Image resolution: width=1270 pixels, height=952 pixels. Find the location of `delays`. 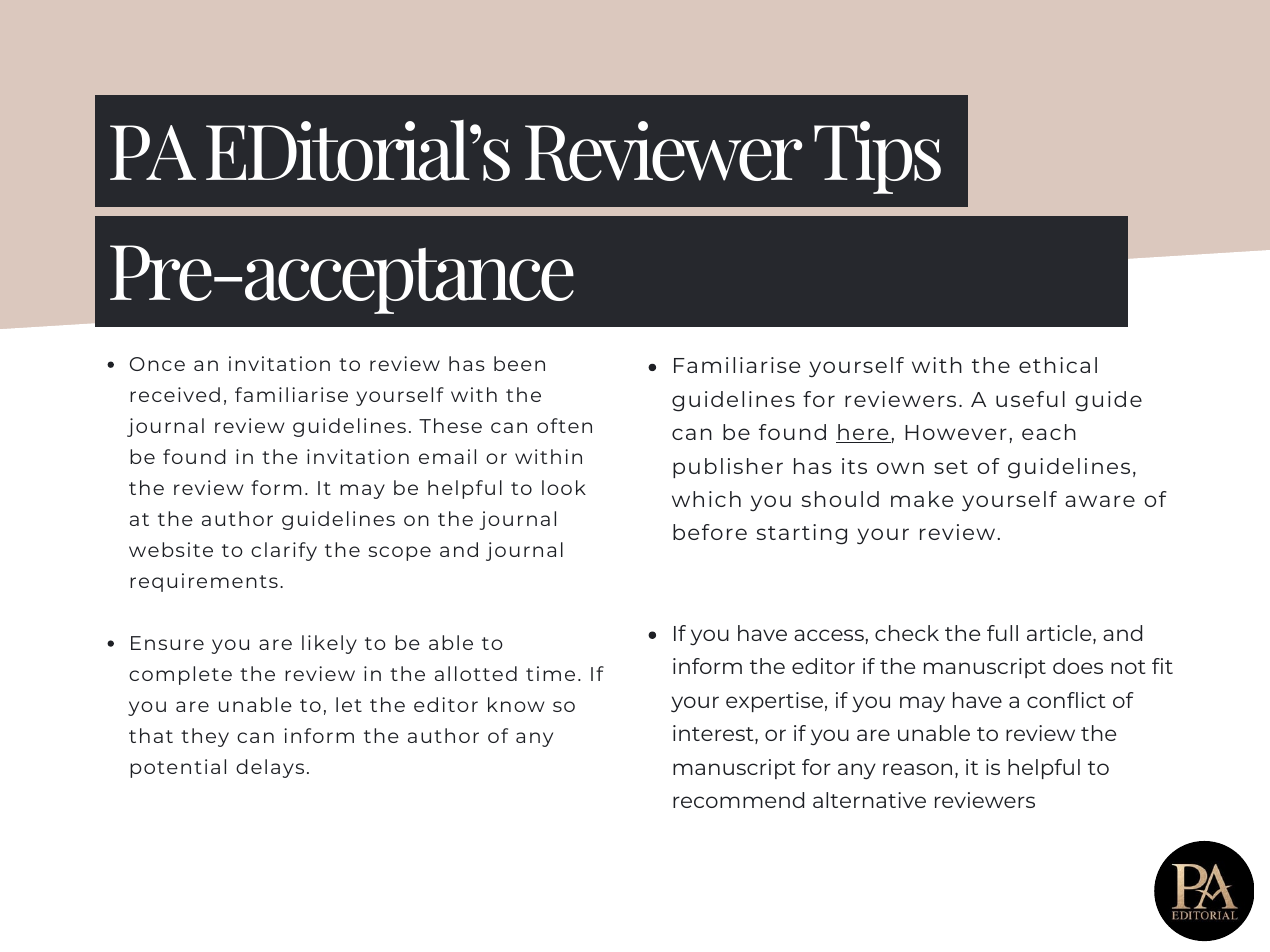

delays is located at coordinates (270, 768).
